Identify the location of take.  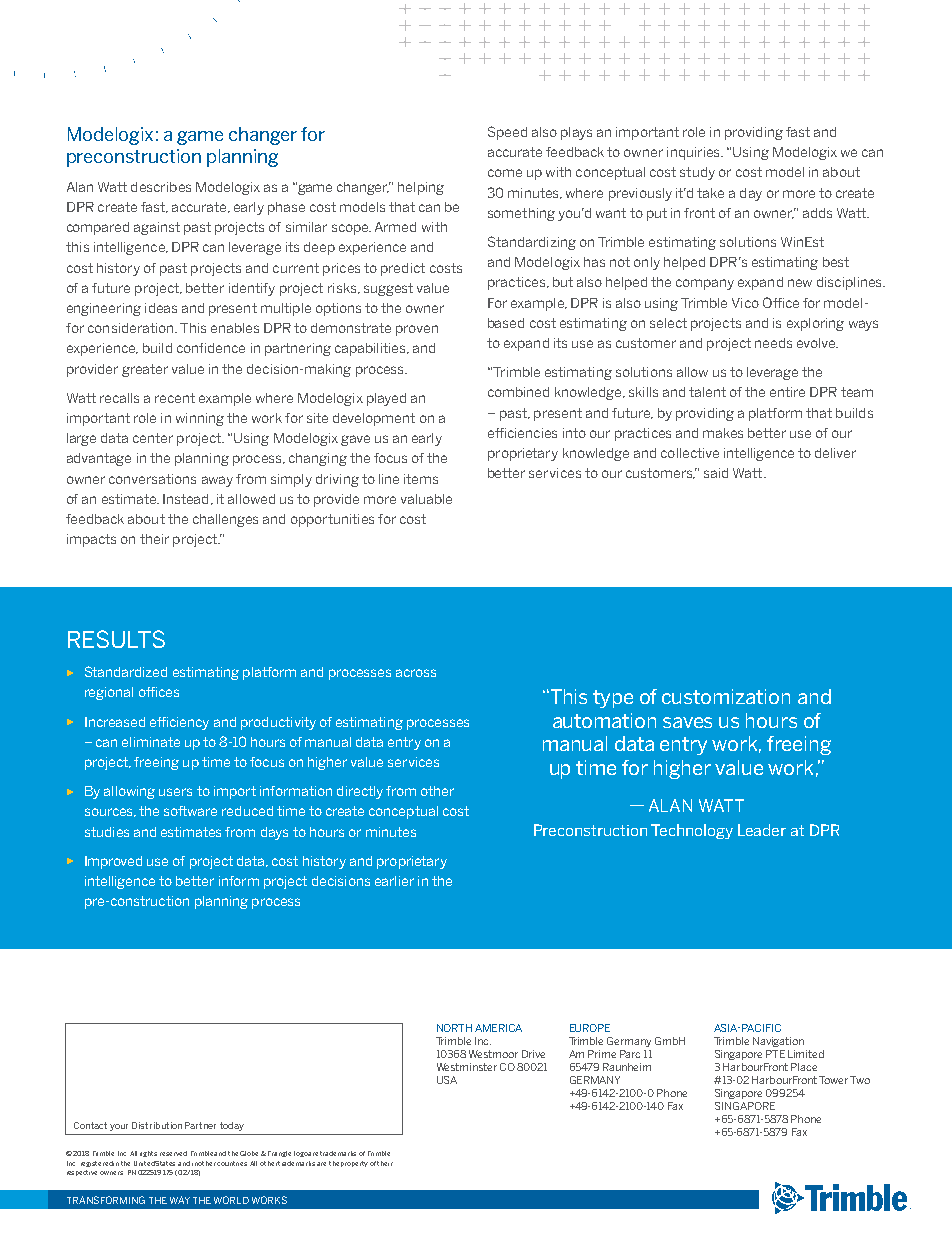
(710, 193).
